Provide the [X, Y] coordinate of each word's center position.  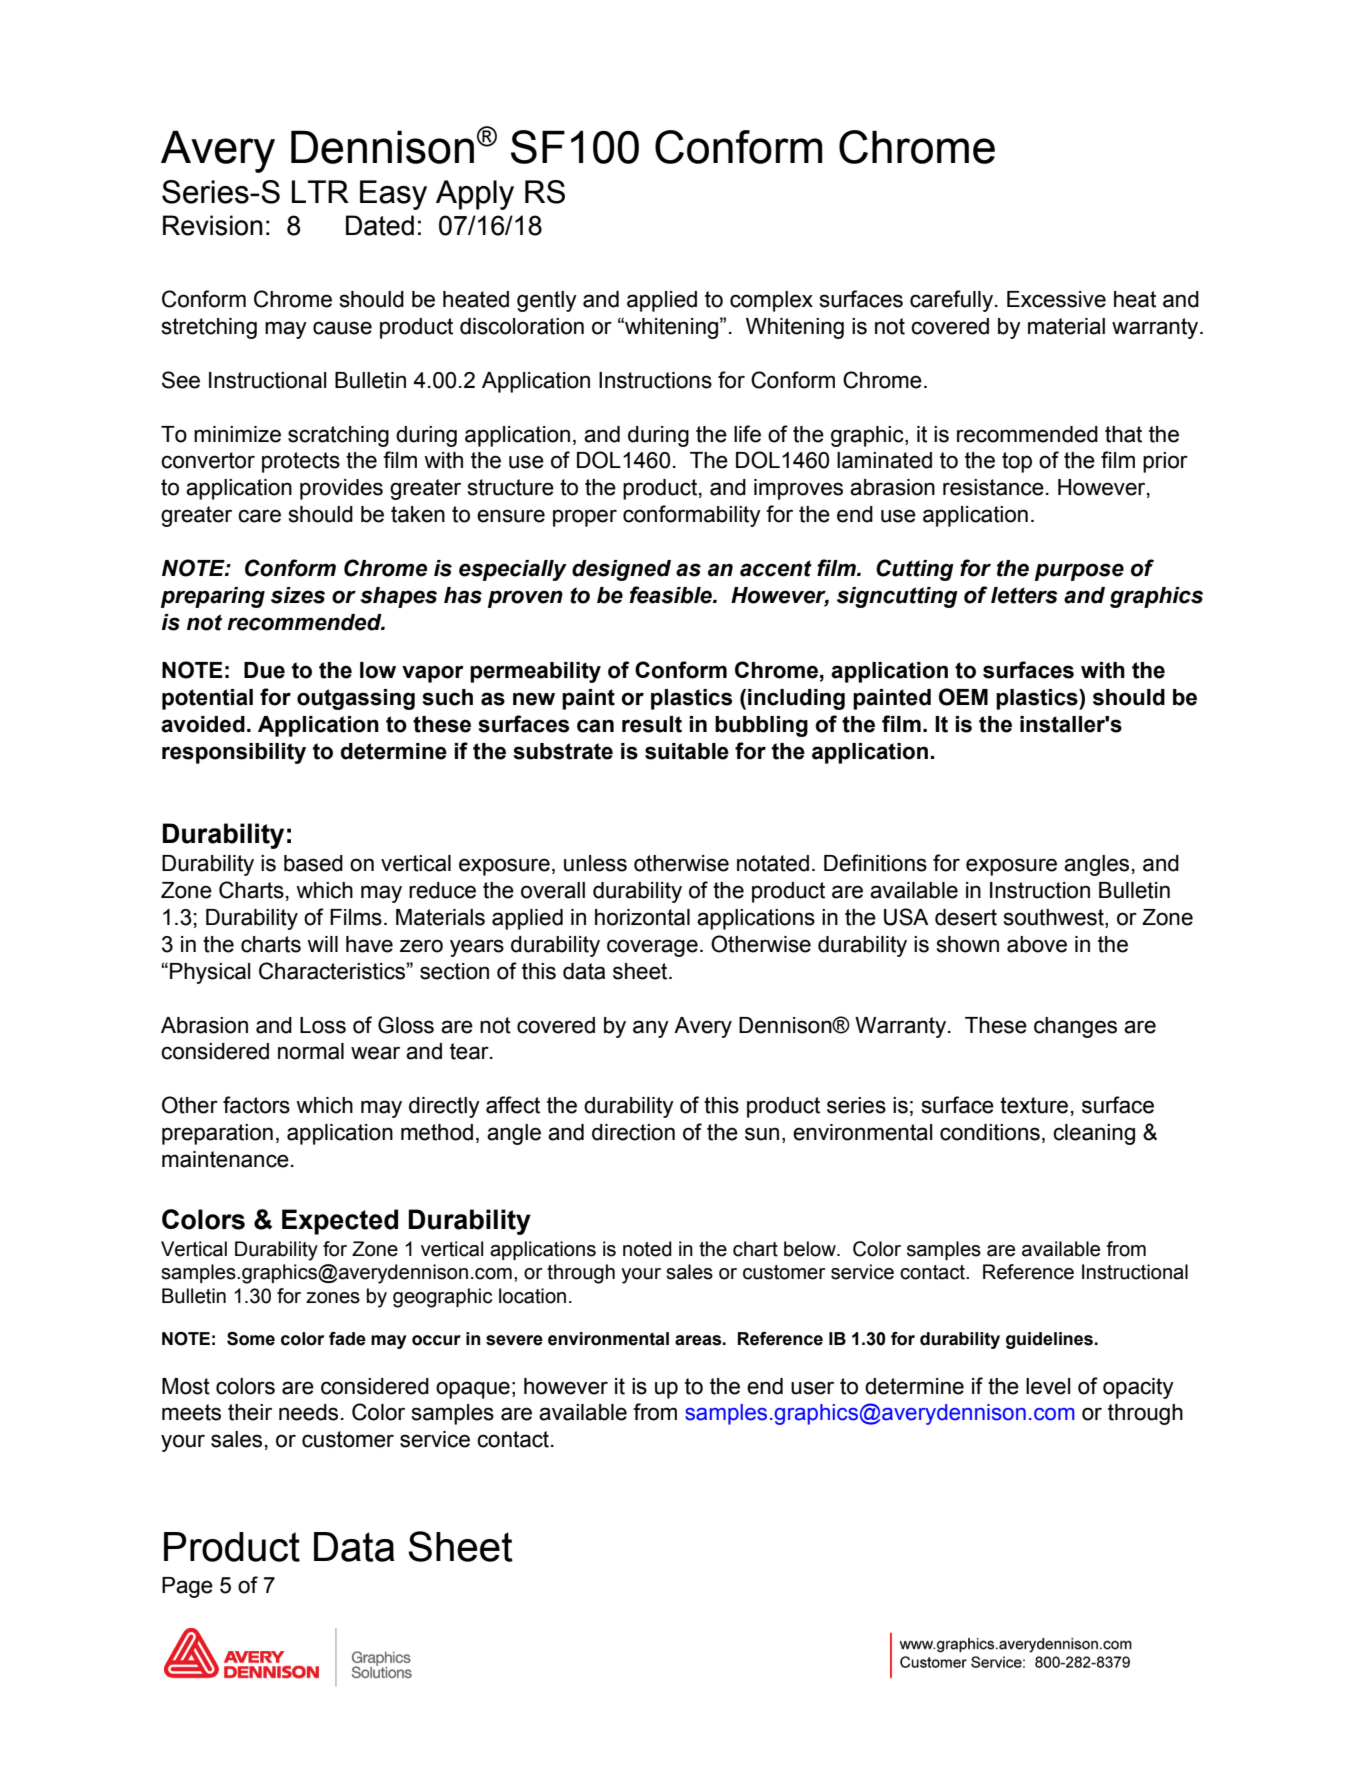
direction [633, 1132]
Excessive [1056, 299]
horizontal [642, 917]
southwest [1055, 918]
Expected [340, 1222]
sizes [298, 595]
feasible [672, 595]
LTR [320, 191]
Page [187, 1587]
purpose [1079, 572]
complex [771, 301]
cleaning [1094, 1134]
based [313, 863]
